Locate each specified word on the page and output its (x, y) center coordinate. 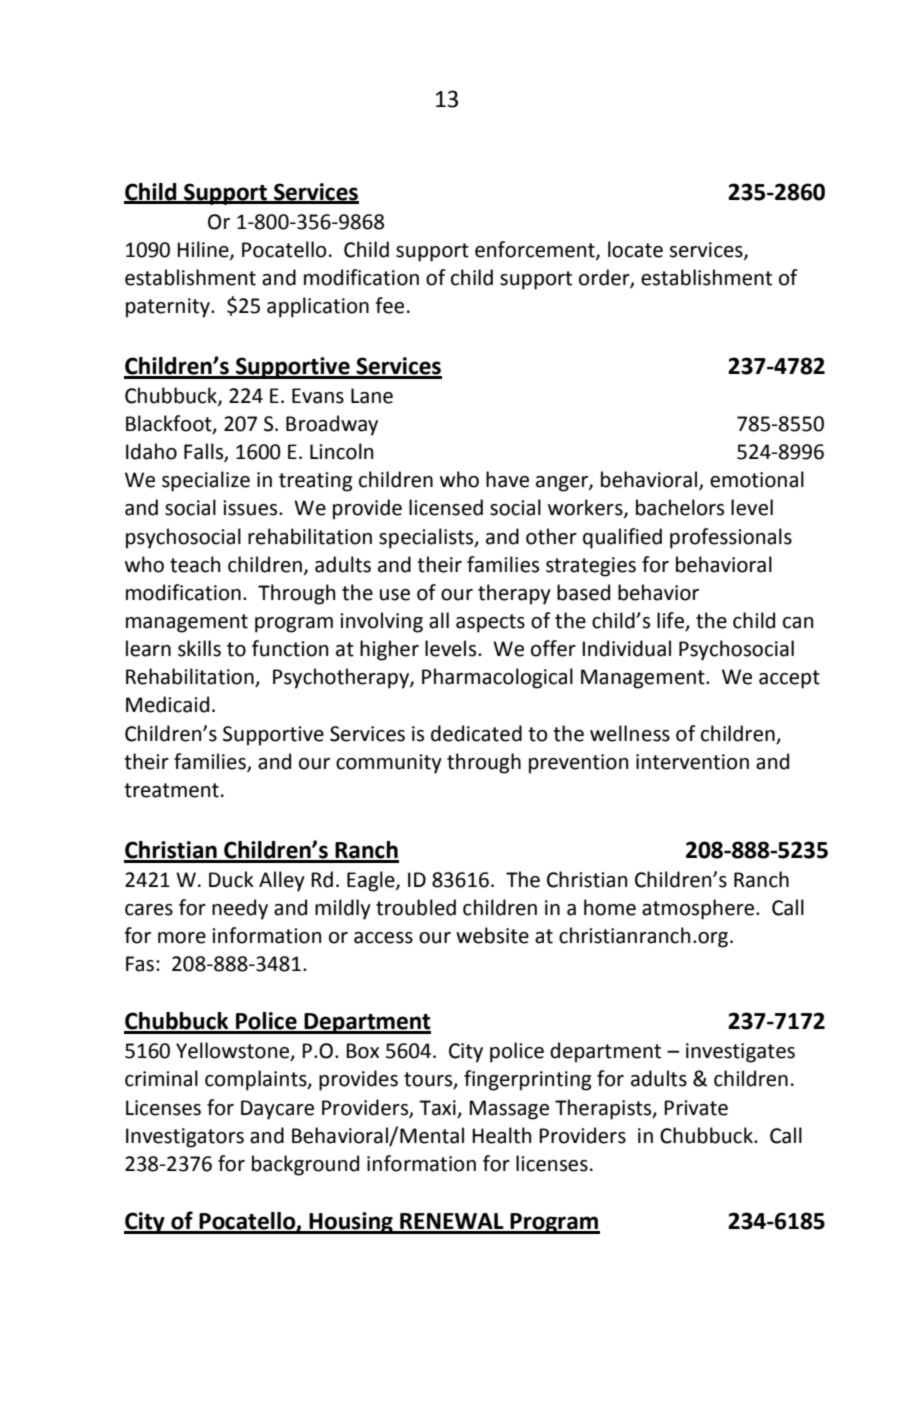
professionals (731, 538)
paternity (169, 308)
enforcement (536, 250)
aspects (490, 623)
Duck (231, 879)
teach (195, 564)
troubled (416, 907)
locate (635, 249)
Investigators (185, 1138)
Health (501, 1135)
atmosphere (699, 909)
